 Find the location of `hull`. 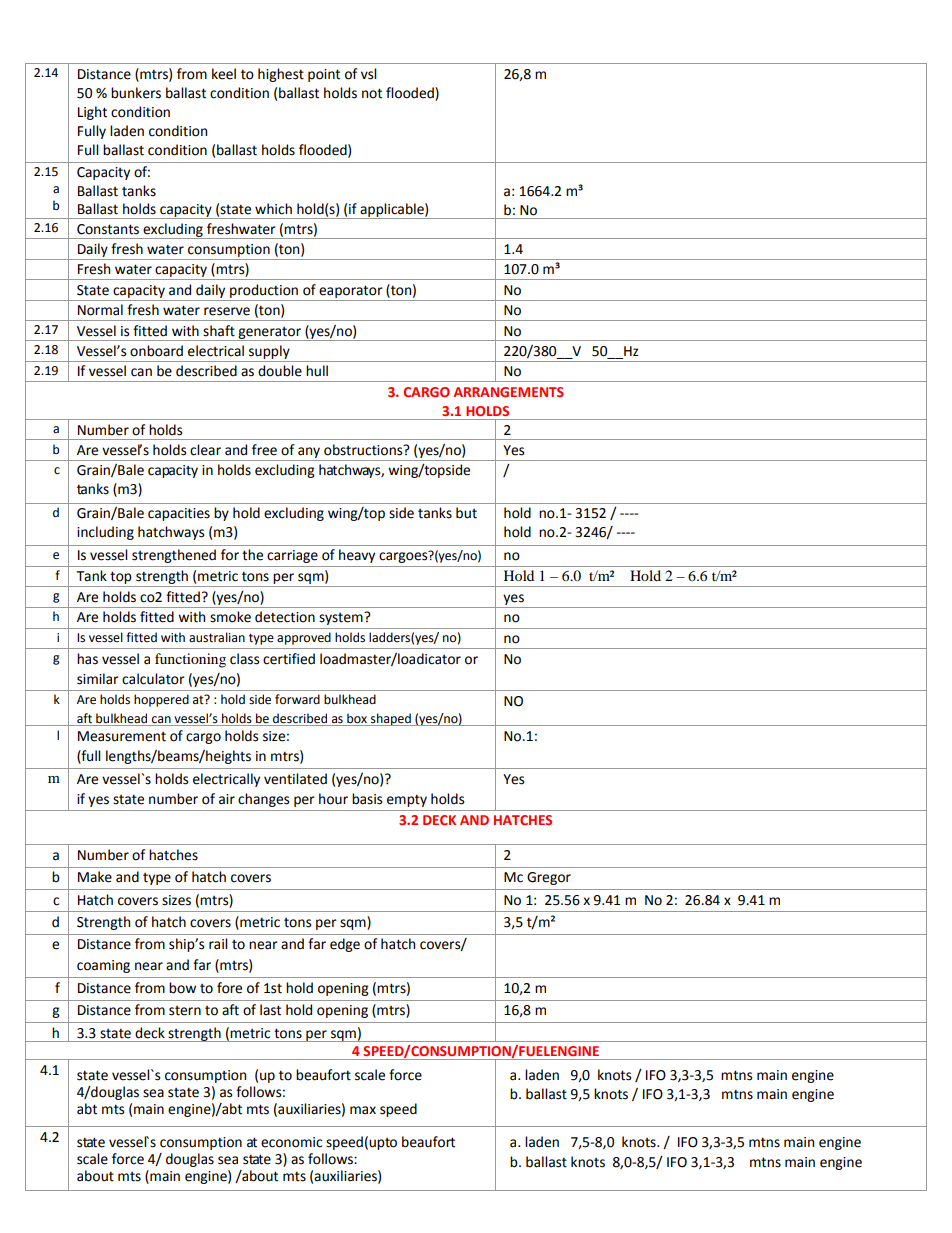

hull is located at coordinates (317, 371).
